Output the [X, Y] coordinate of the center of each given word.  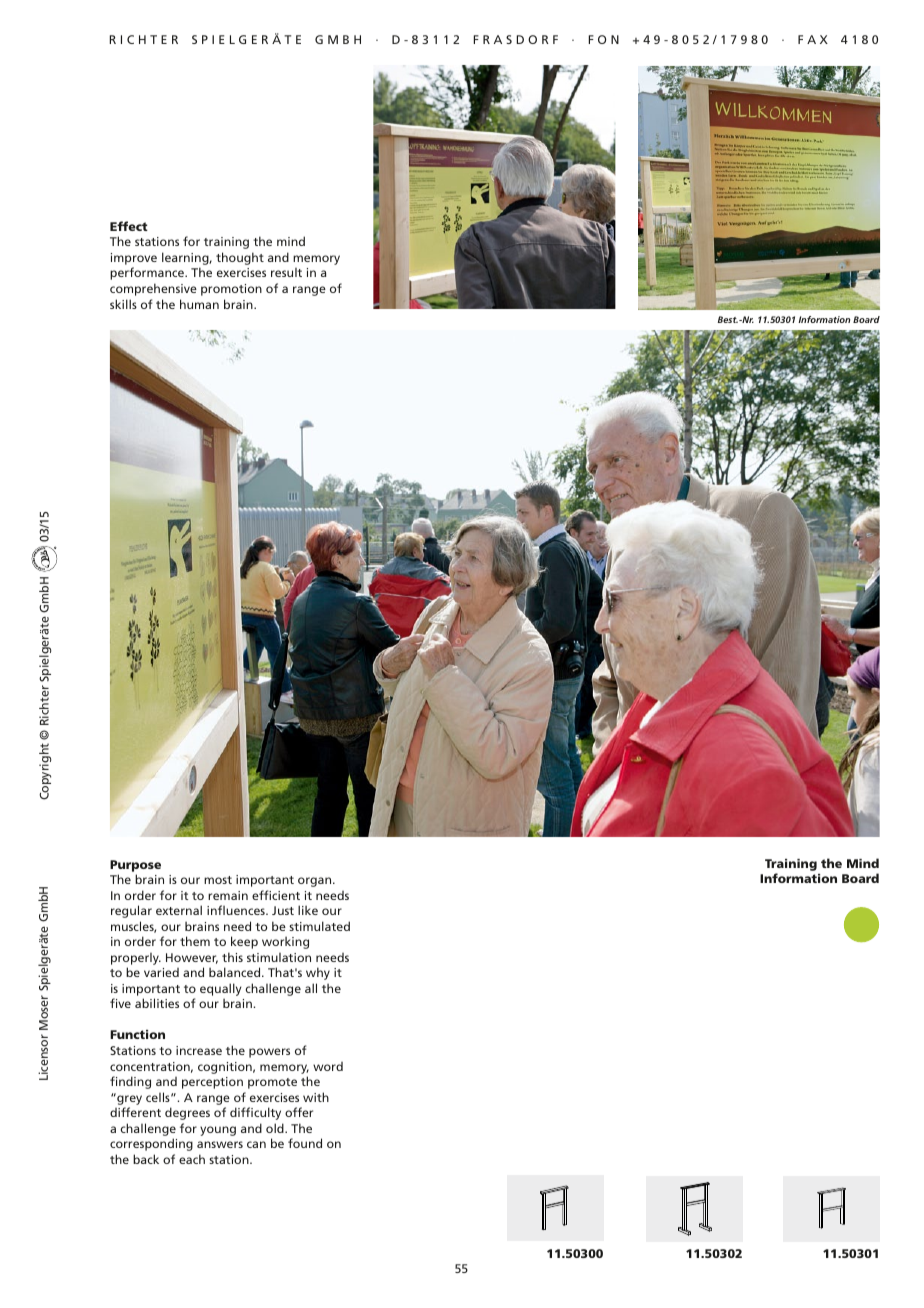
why [318, 973]
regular [131, 911]
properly [136, 960]
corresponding [151, 1144]
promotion [231, 290]
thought [240, 258]
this [232, 957]
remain [228, 895]
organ [316, 882]
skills [123, 304]
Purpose [135, 866]
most [218, 880]
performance [148, 273]
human [199, 304]
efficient [276, 895]
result [286, 272]
